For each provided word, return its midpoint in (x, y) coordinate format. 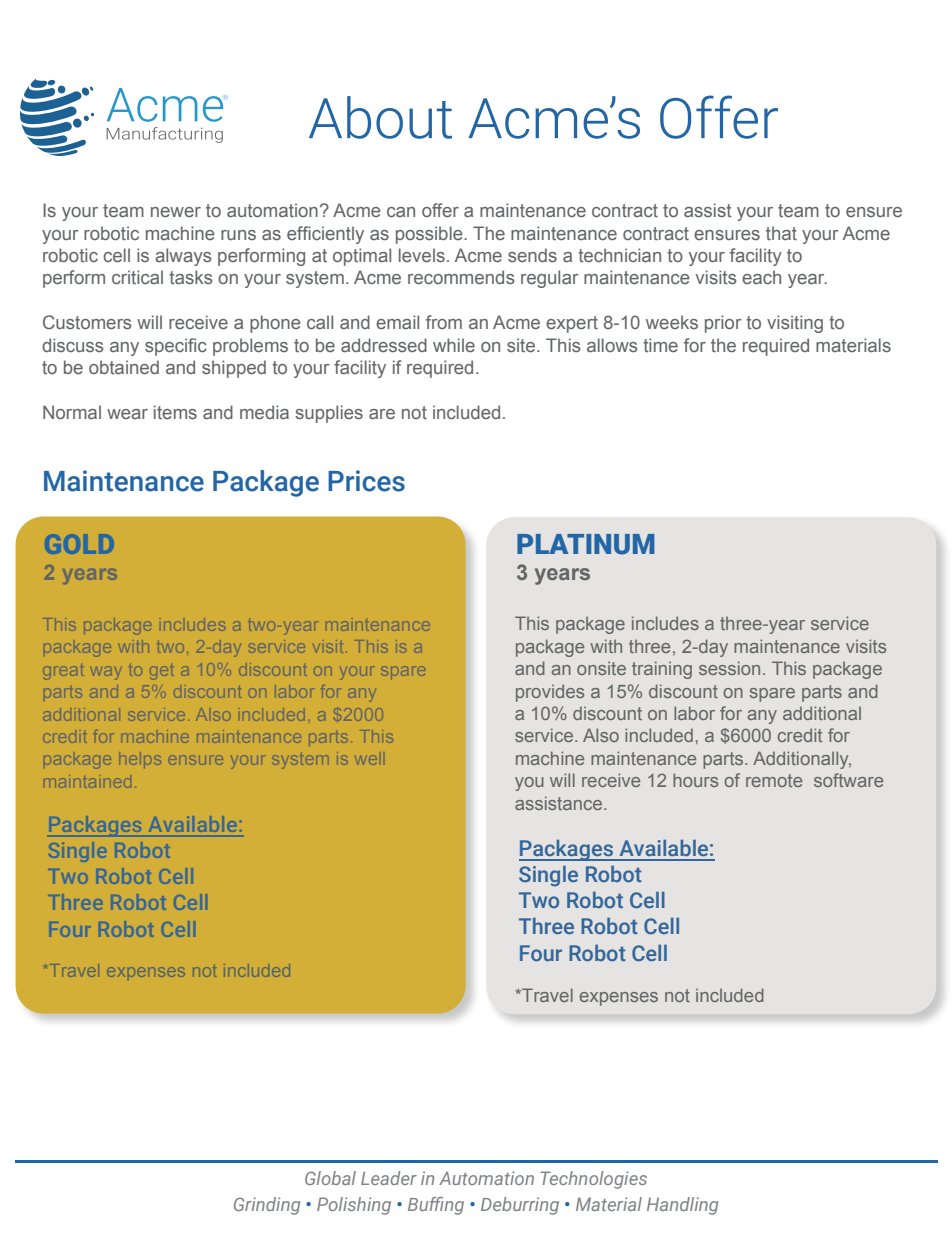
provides (550, 693)
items (175, 412)
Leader (389, 1178)
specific (176, 347)
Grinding (267, 1206)
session (729, 668)
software (848, 780)
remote (774, 780)
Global (330, 1178)
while (454, 345)
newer (176, 212)
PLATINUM (585, 544)
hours (695, 780)
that (781, 233)
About (380, 117)
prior (723, 324)
